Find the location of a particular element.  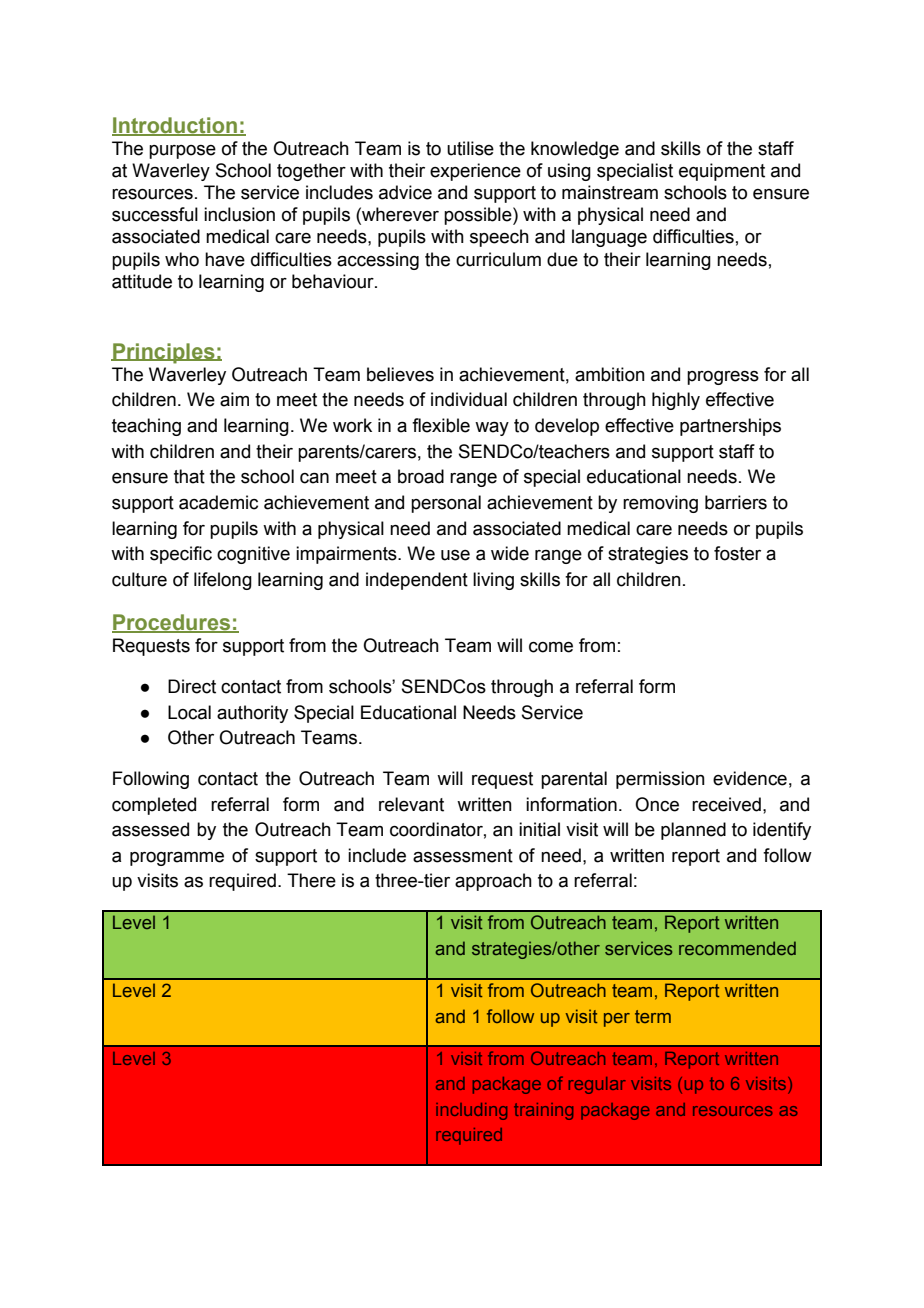

utilise is located at coordinates (470, 148).
